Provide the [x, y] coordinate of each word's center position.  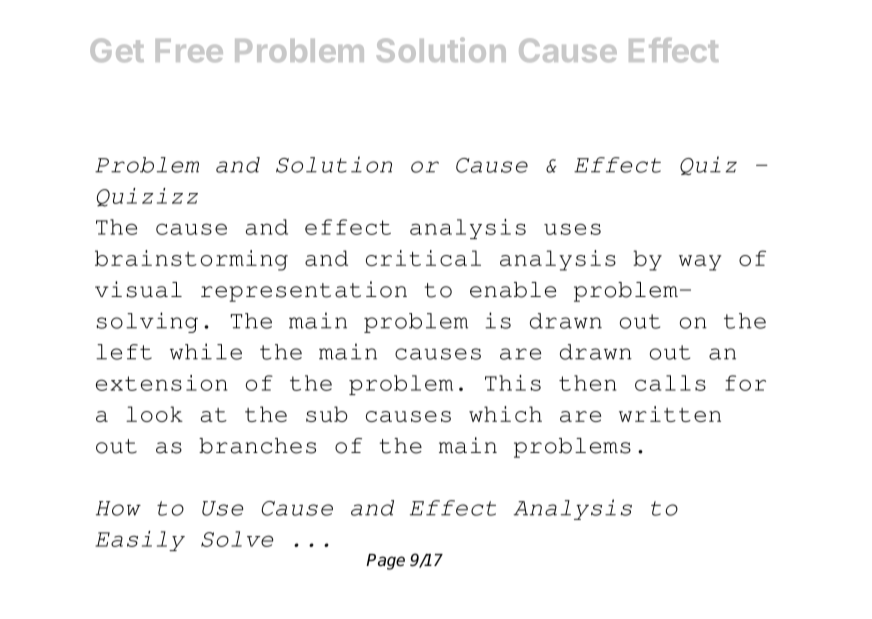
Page [385, 562]
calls [670, 383]
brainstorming [191, 260]
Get [117, 50]
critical [423, 258]
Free [189, 50]
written [670, 414]
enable [513, 290]
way [700, 263]
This [513, 383]
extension [161, 383]
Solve [237, 539]
